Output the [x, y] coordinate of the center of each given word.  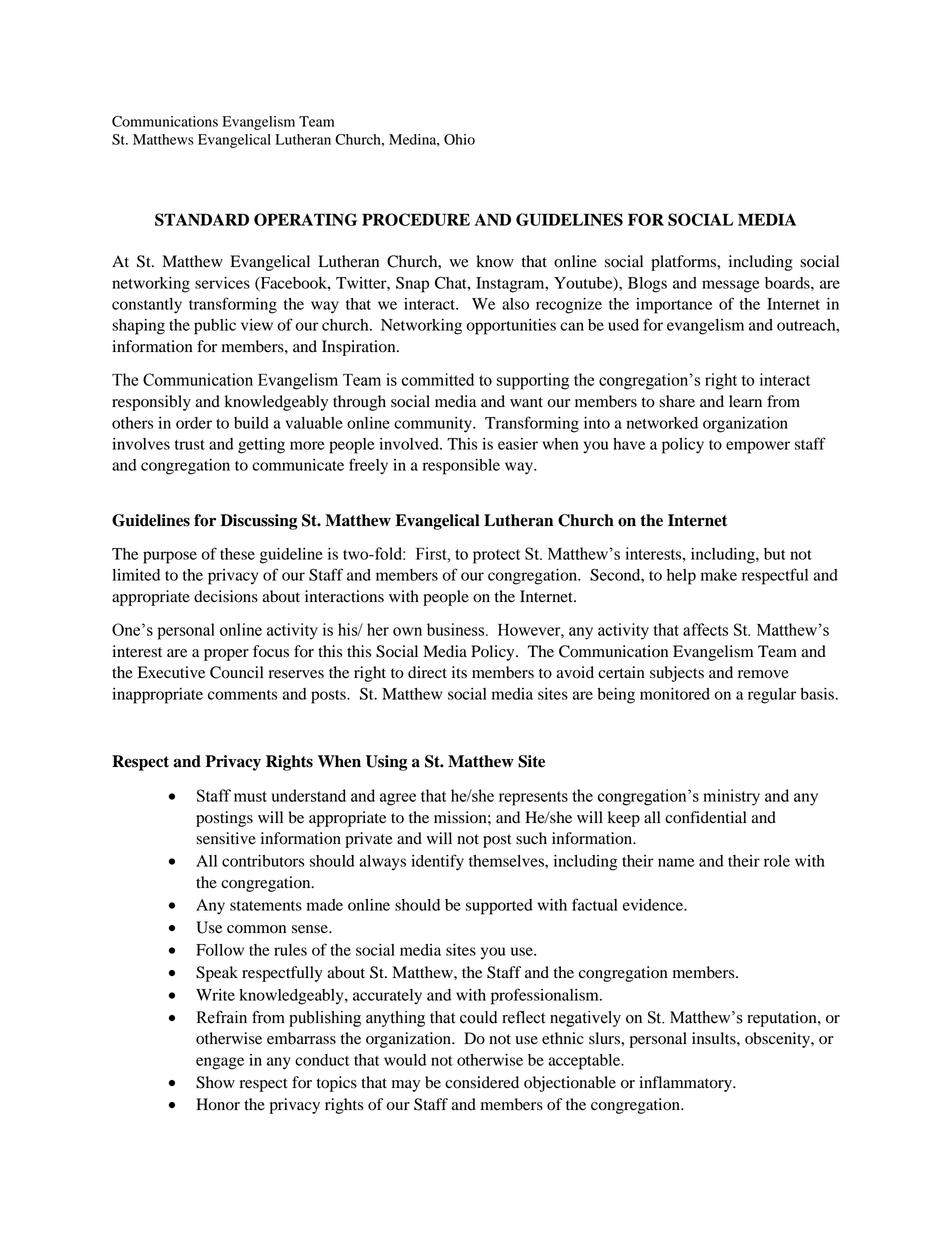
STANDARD [202, 219]
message [731, 286]
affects [705, 629]
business [457, 629]
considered [482, 1082]
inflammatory [686, 1084]
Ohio [459, 139]
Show [215, 1082]
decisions [226, 596]
